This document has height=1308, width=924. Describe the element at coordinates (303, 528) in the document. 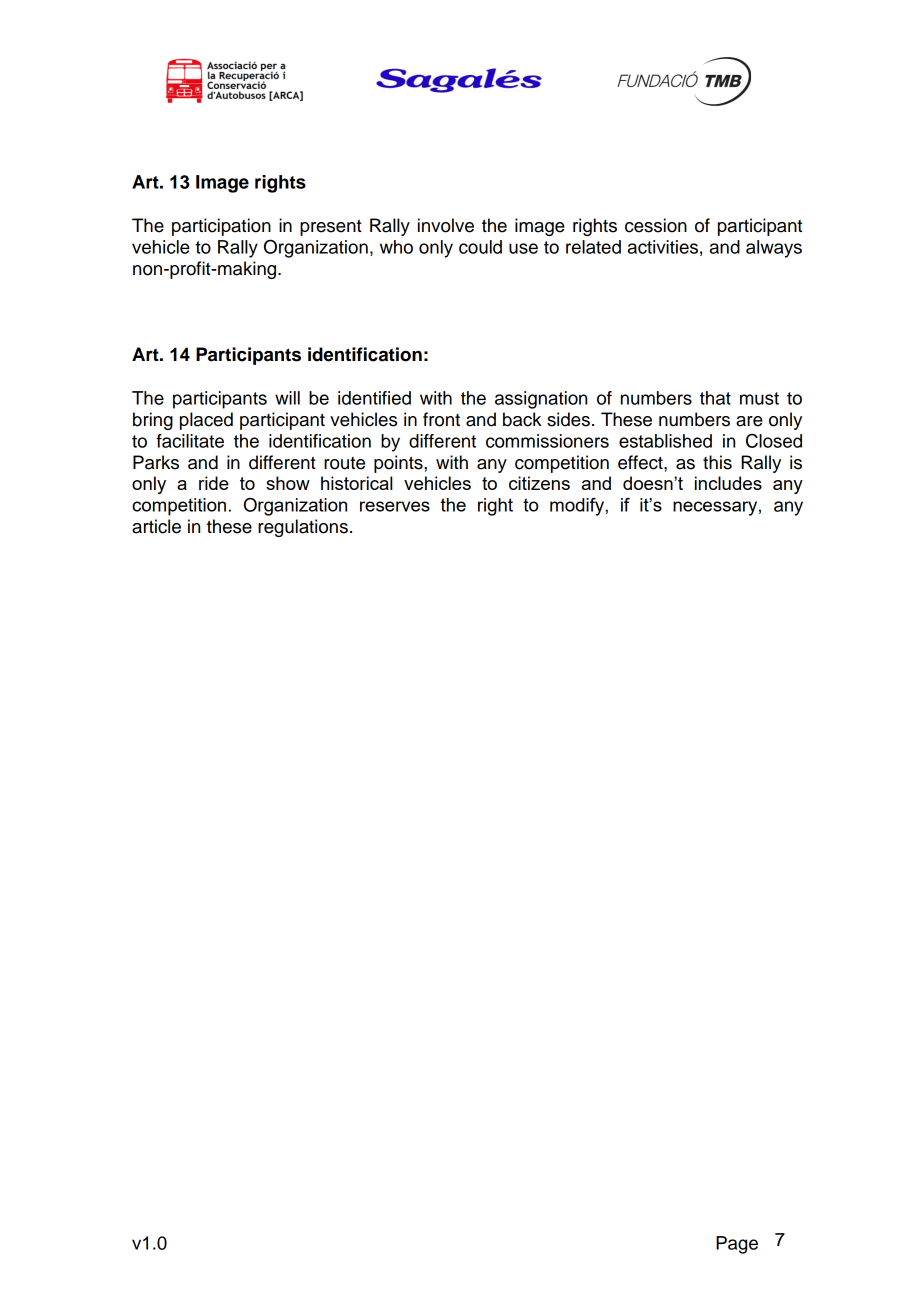

I see `regulations` at that location.
